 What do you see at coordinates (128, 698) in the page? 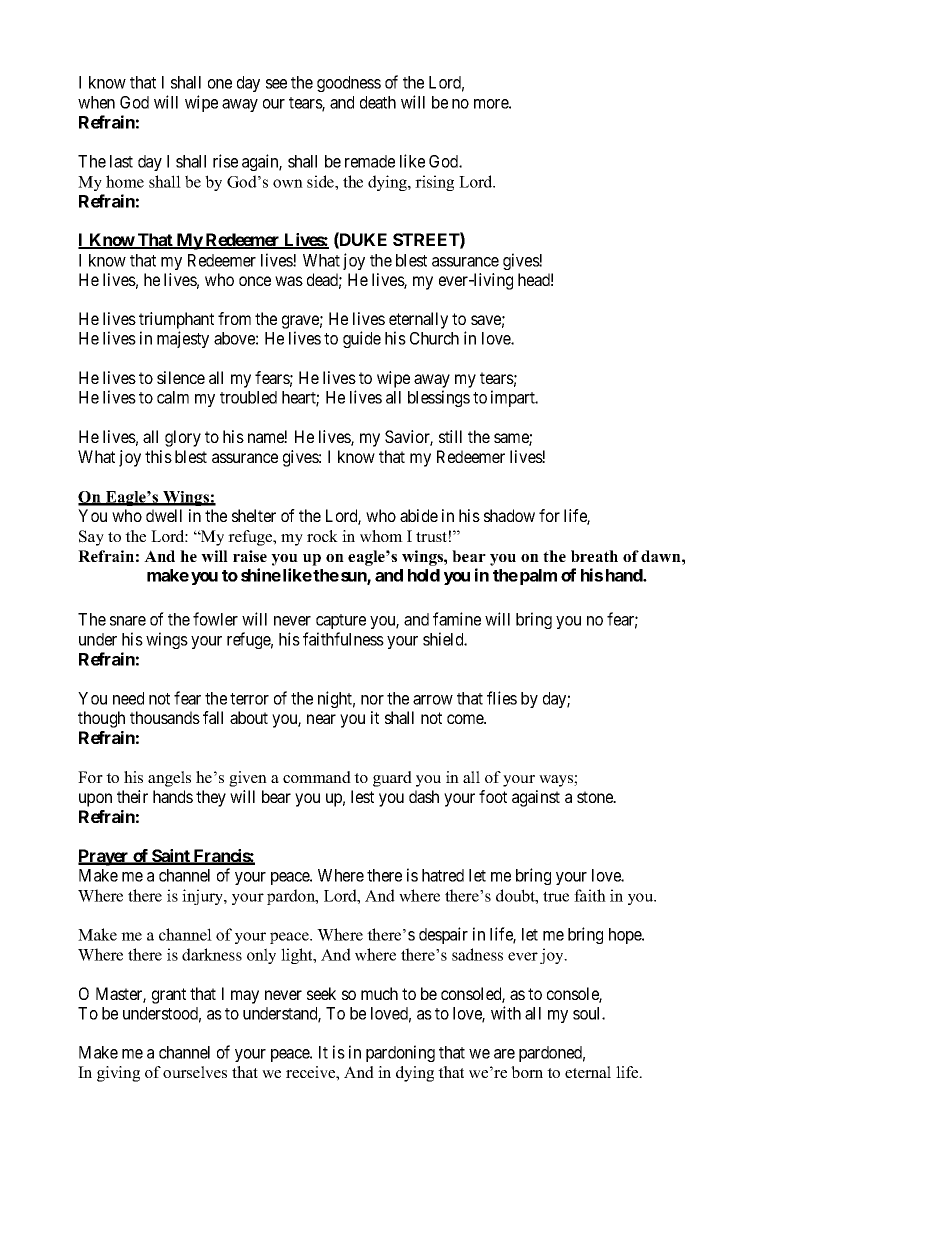
I see `need` at bounding box center [128, 698].
